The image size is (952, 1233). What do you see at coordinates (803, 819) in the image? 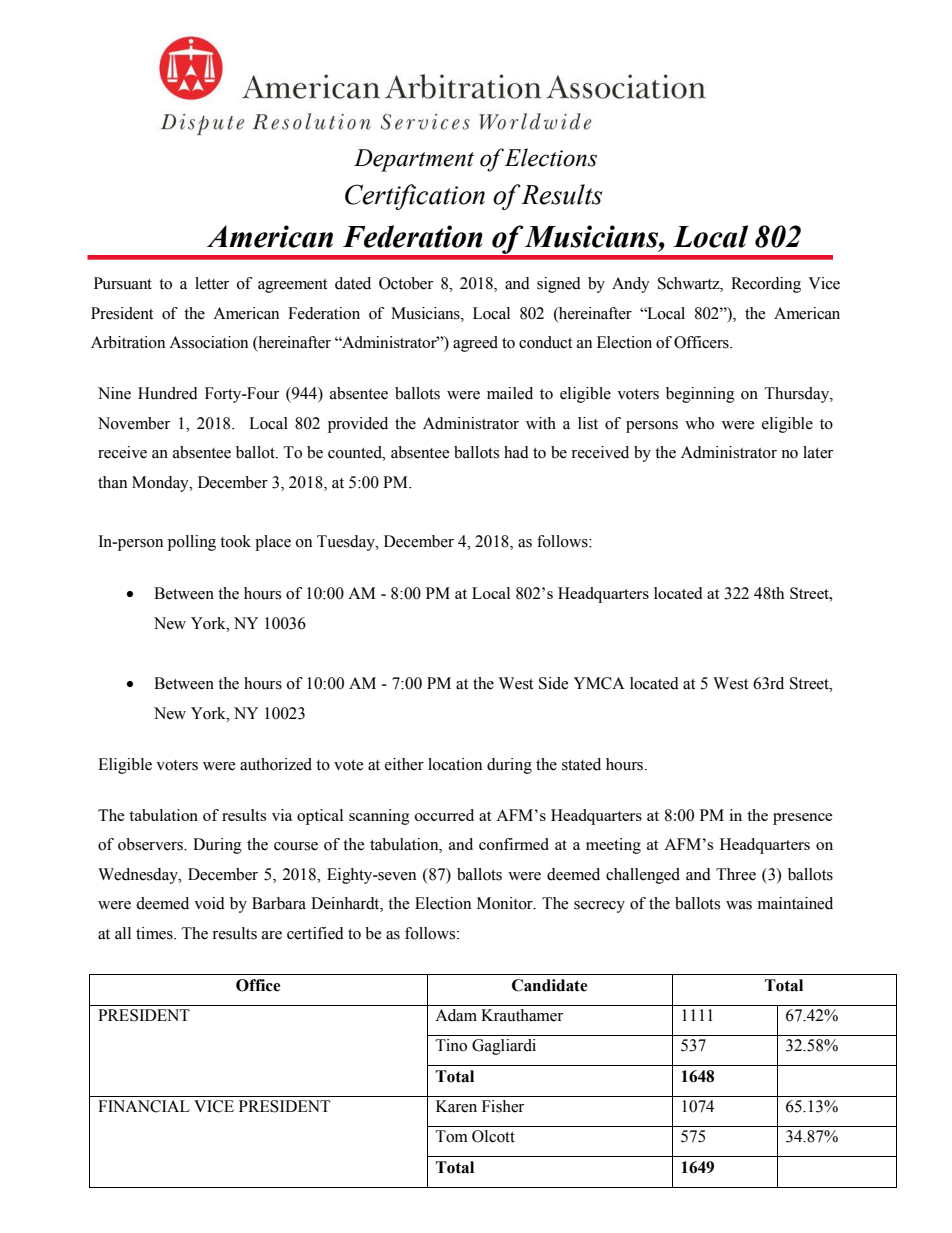
I see `presence` at bounding box center [803, 819].
